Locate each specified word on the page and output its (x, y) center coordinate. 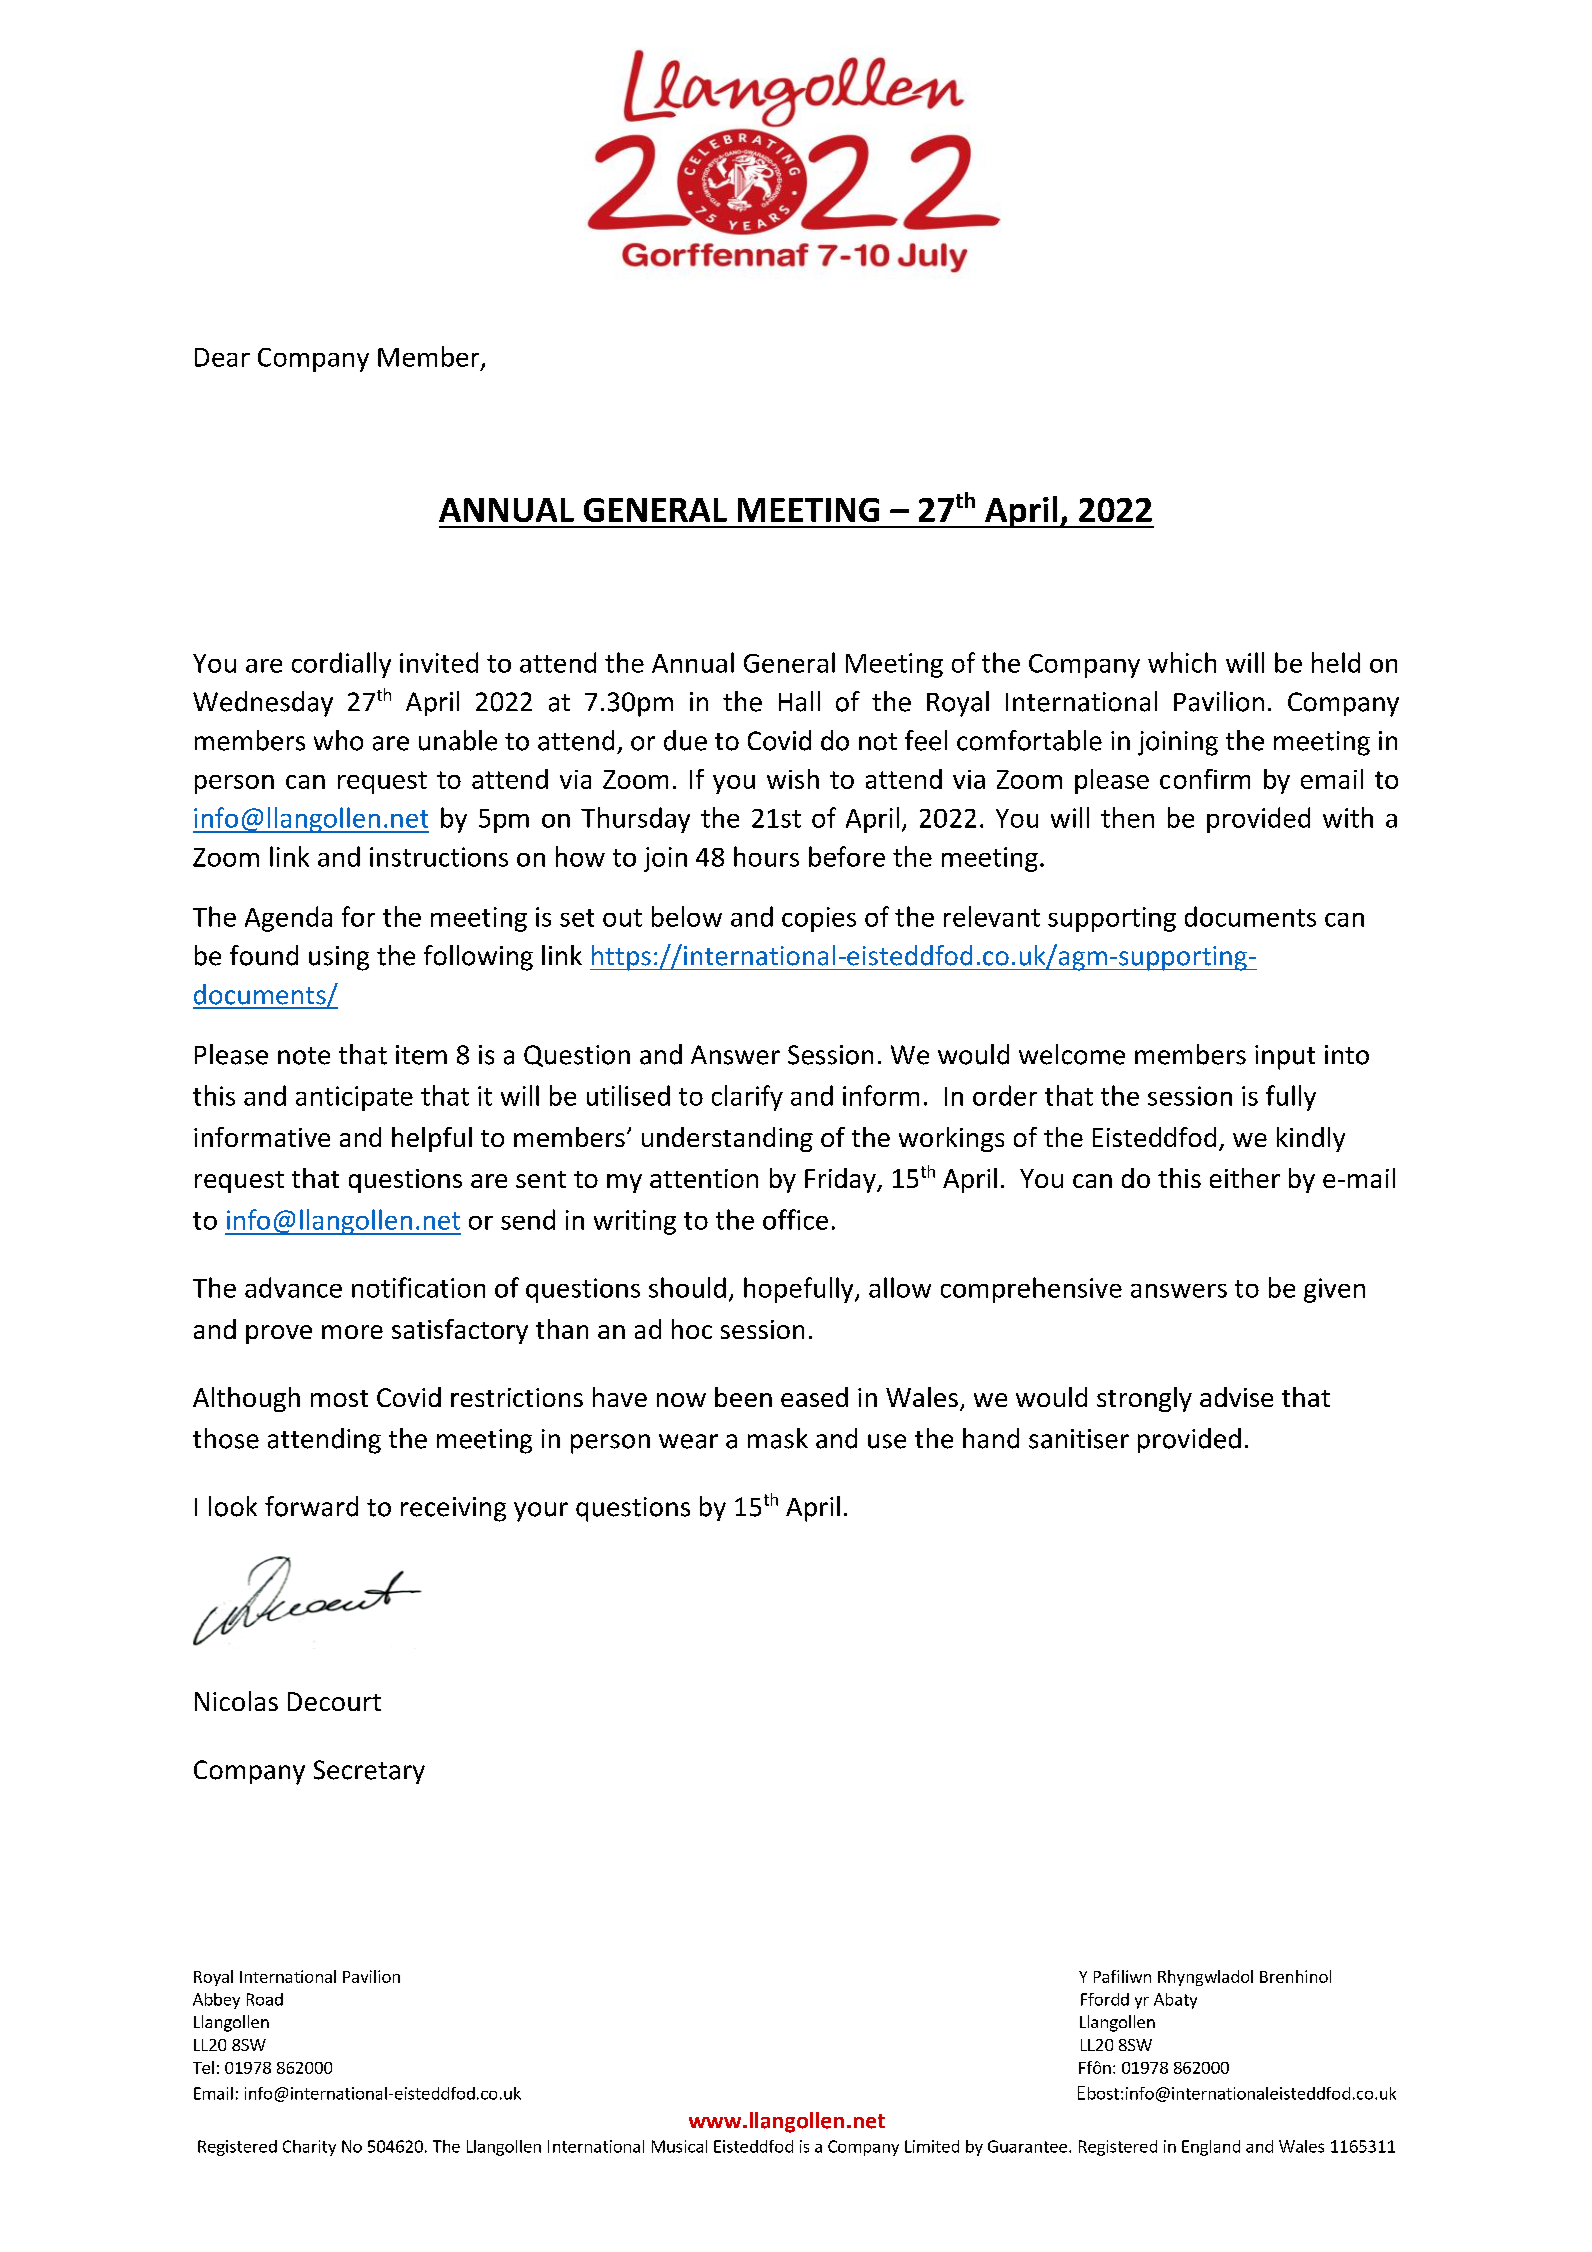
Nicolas (236, 1701)
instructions (439, 857)
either (1245, 1178)
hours (766, 856)
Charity (309, 2148)
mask (778, 1438)
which (1182, 662)
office (795, 1219)
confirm (1205, 779)
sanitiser (1079, 1439)
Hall (799, 701)
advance (293, 1287)
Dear (222, 357)
